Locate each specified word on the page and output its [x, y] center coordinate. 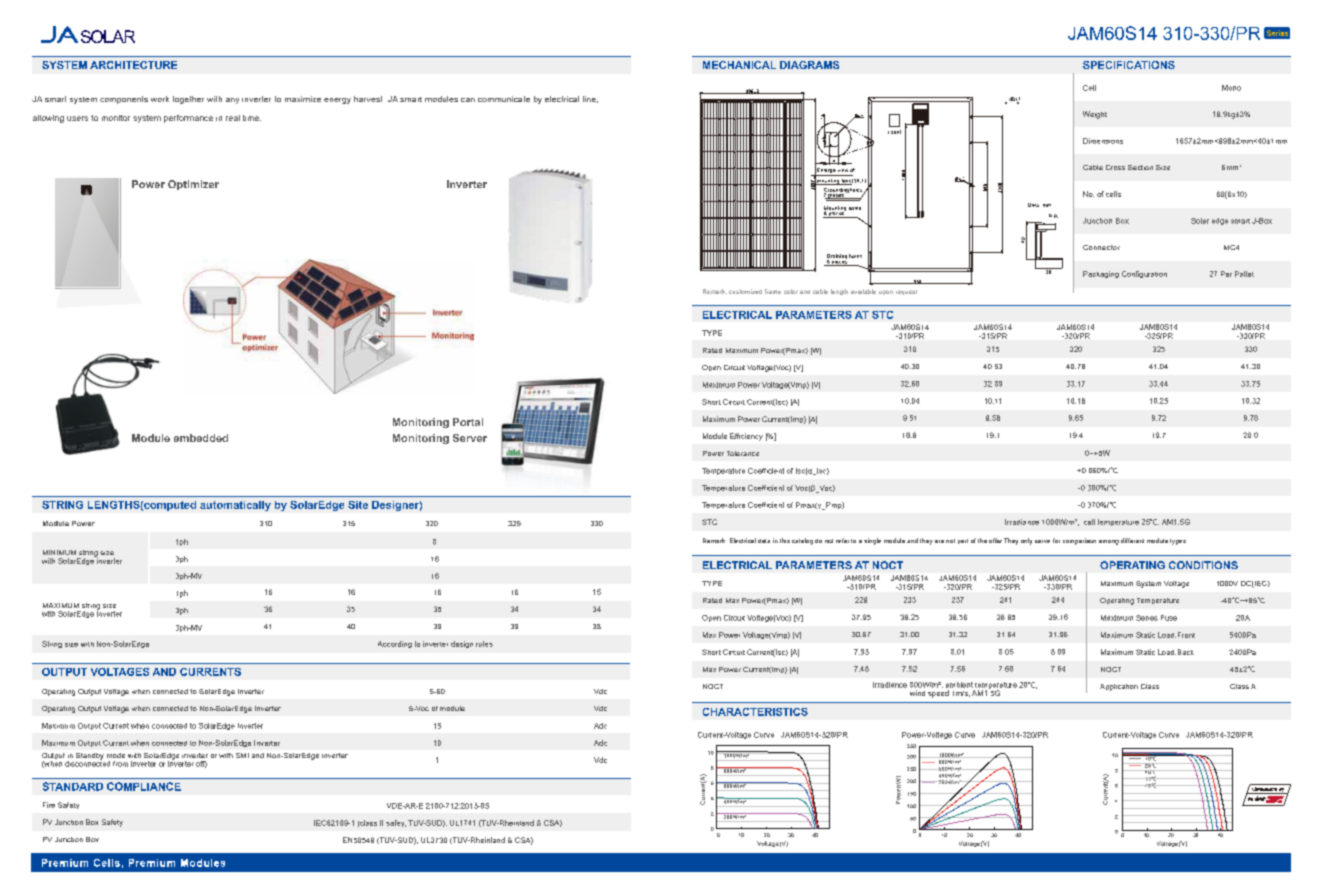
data [764, 541]
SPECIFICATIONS [1129, 65]
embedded [201, 438]
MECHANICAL [739, 65]
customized [745, 291]
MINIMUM [59, 552]
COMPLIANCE [144, 786]
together [188, 100]
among [1109, 542]
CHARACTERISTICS [755, 712]
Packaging [1101, 274]
